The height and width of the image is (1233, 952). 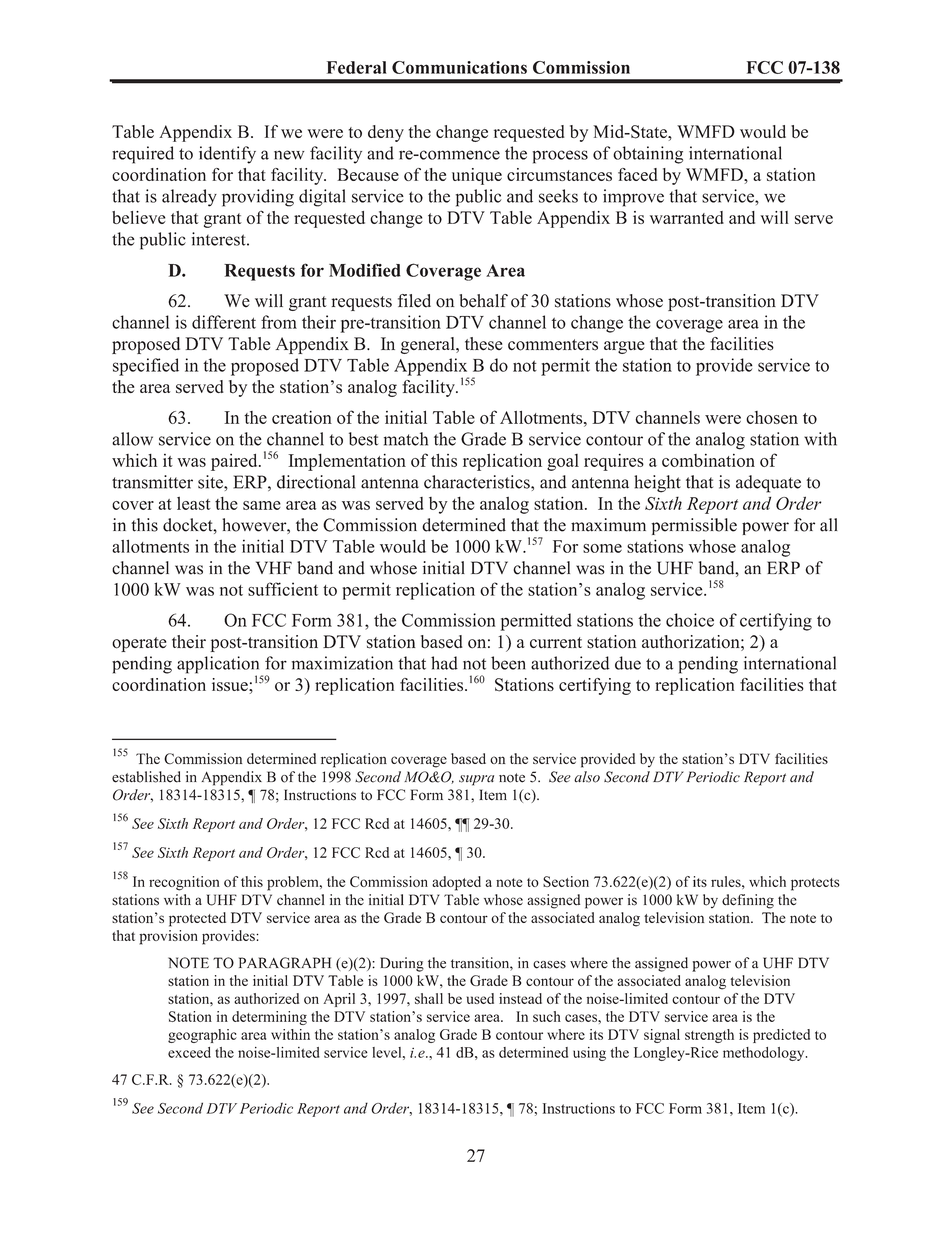 I want to click on geographic, so click(x=202, y=1036).
